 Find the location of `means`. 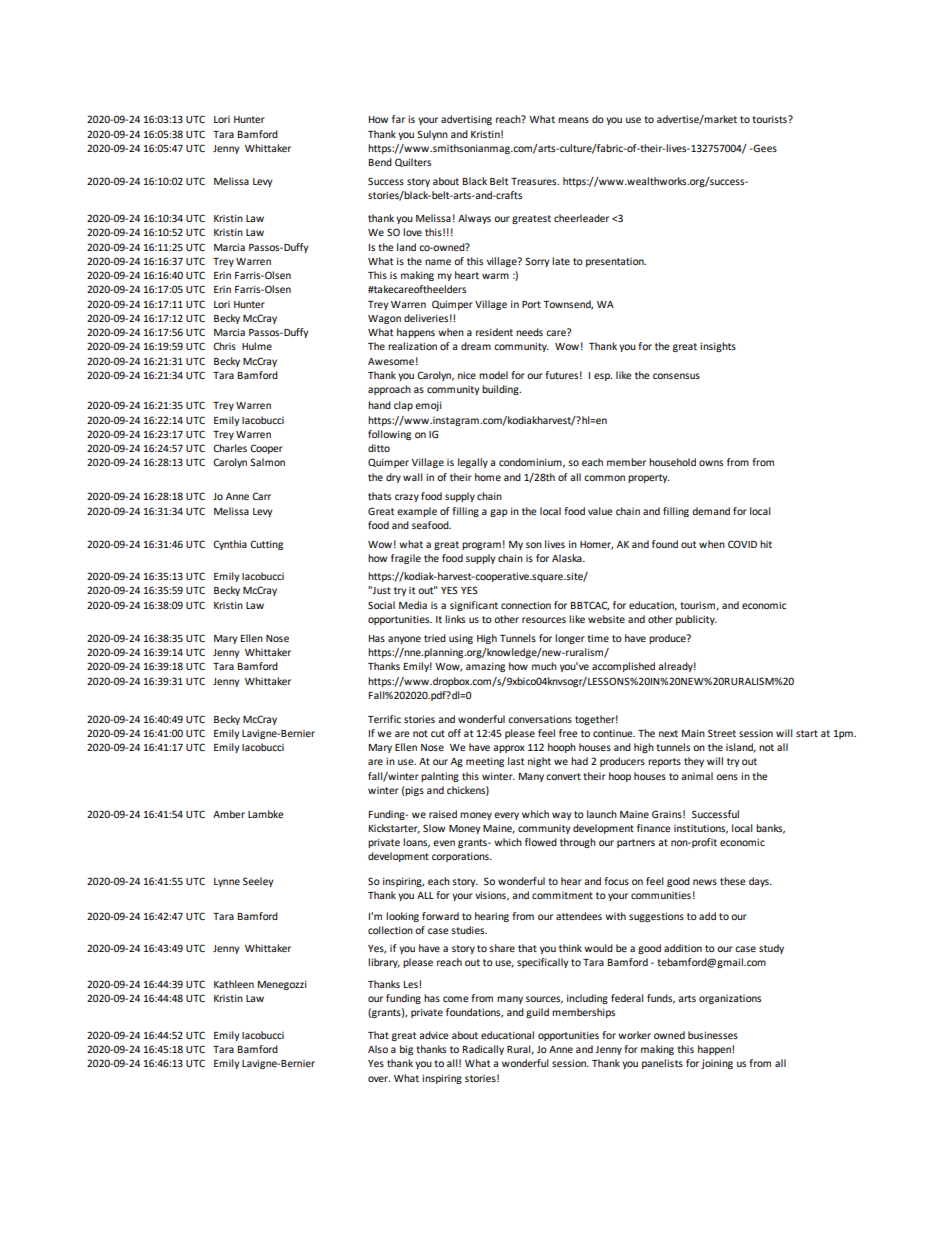

means is located at coordinates (573, 120).
